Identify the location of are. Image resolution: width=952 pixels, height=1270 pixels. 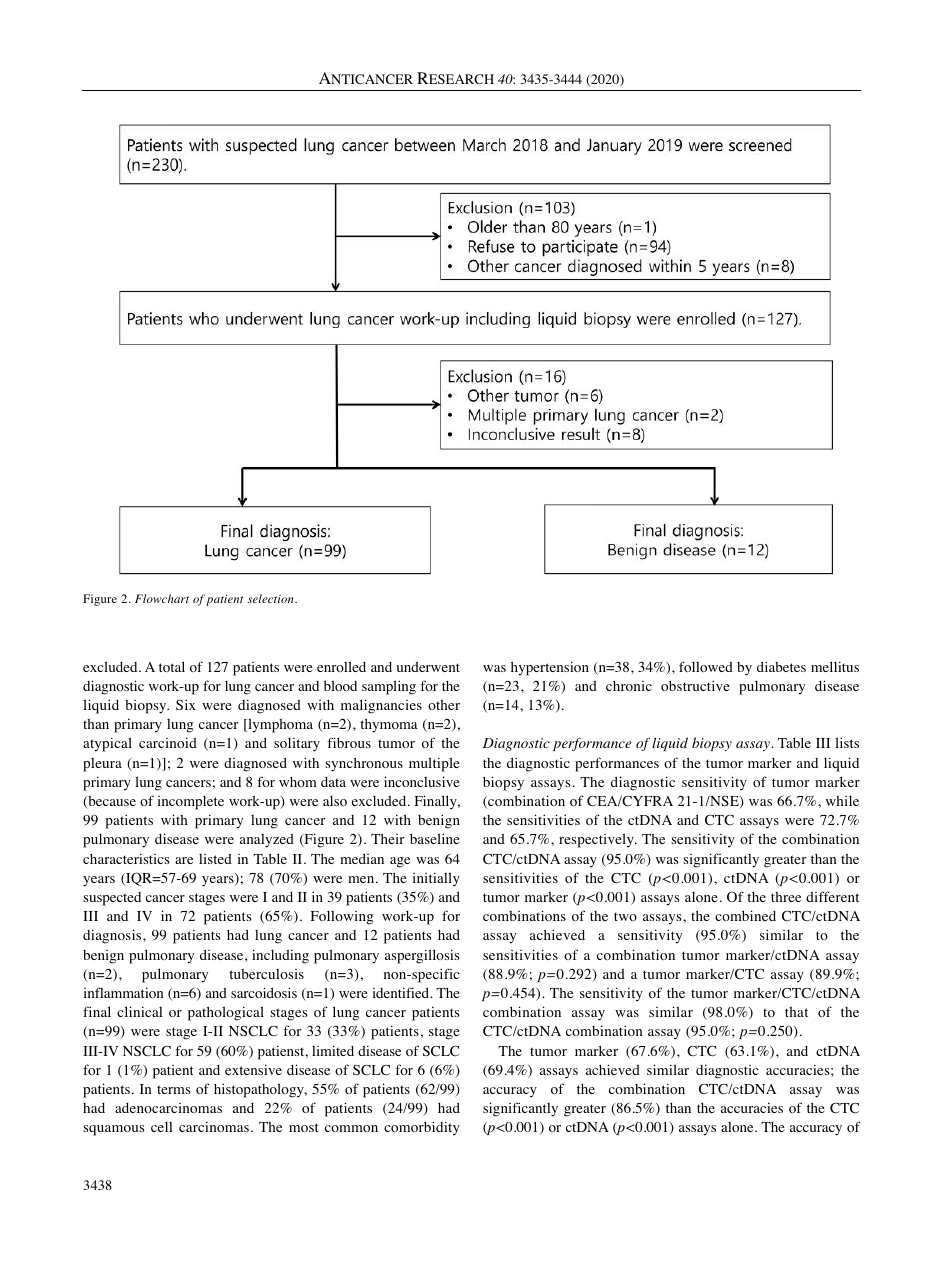
(184, 860).
